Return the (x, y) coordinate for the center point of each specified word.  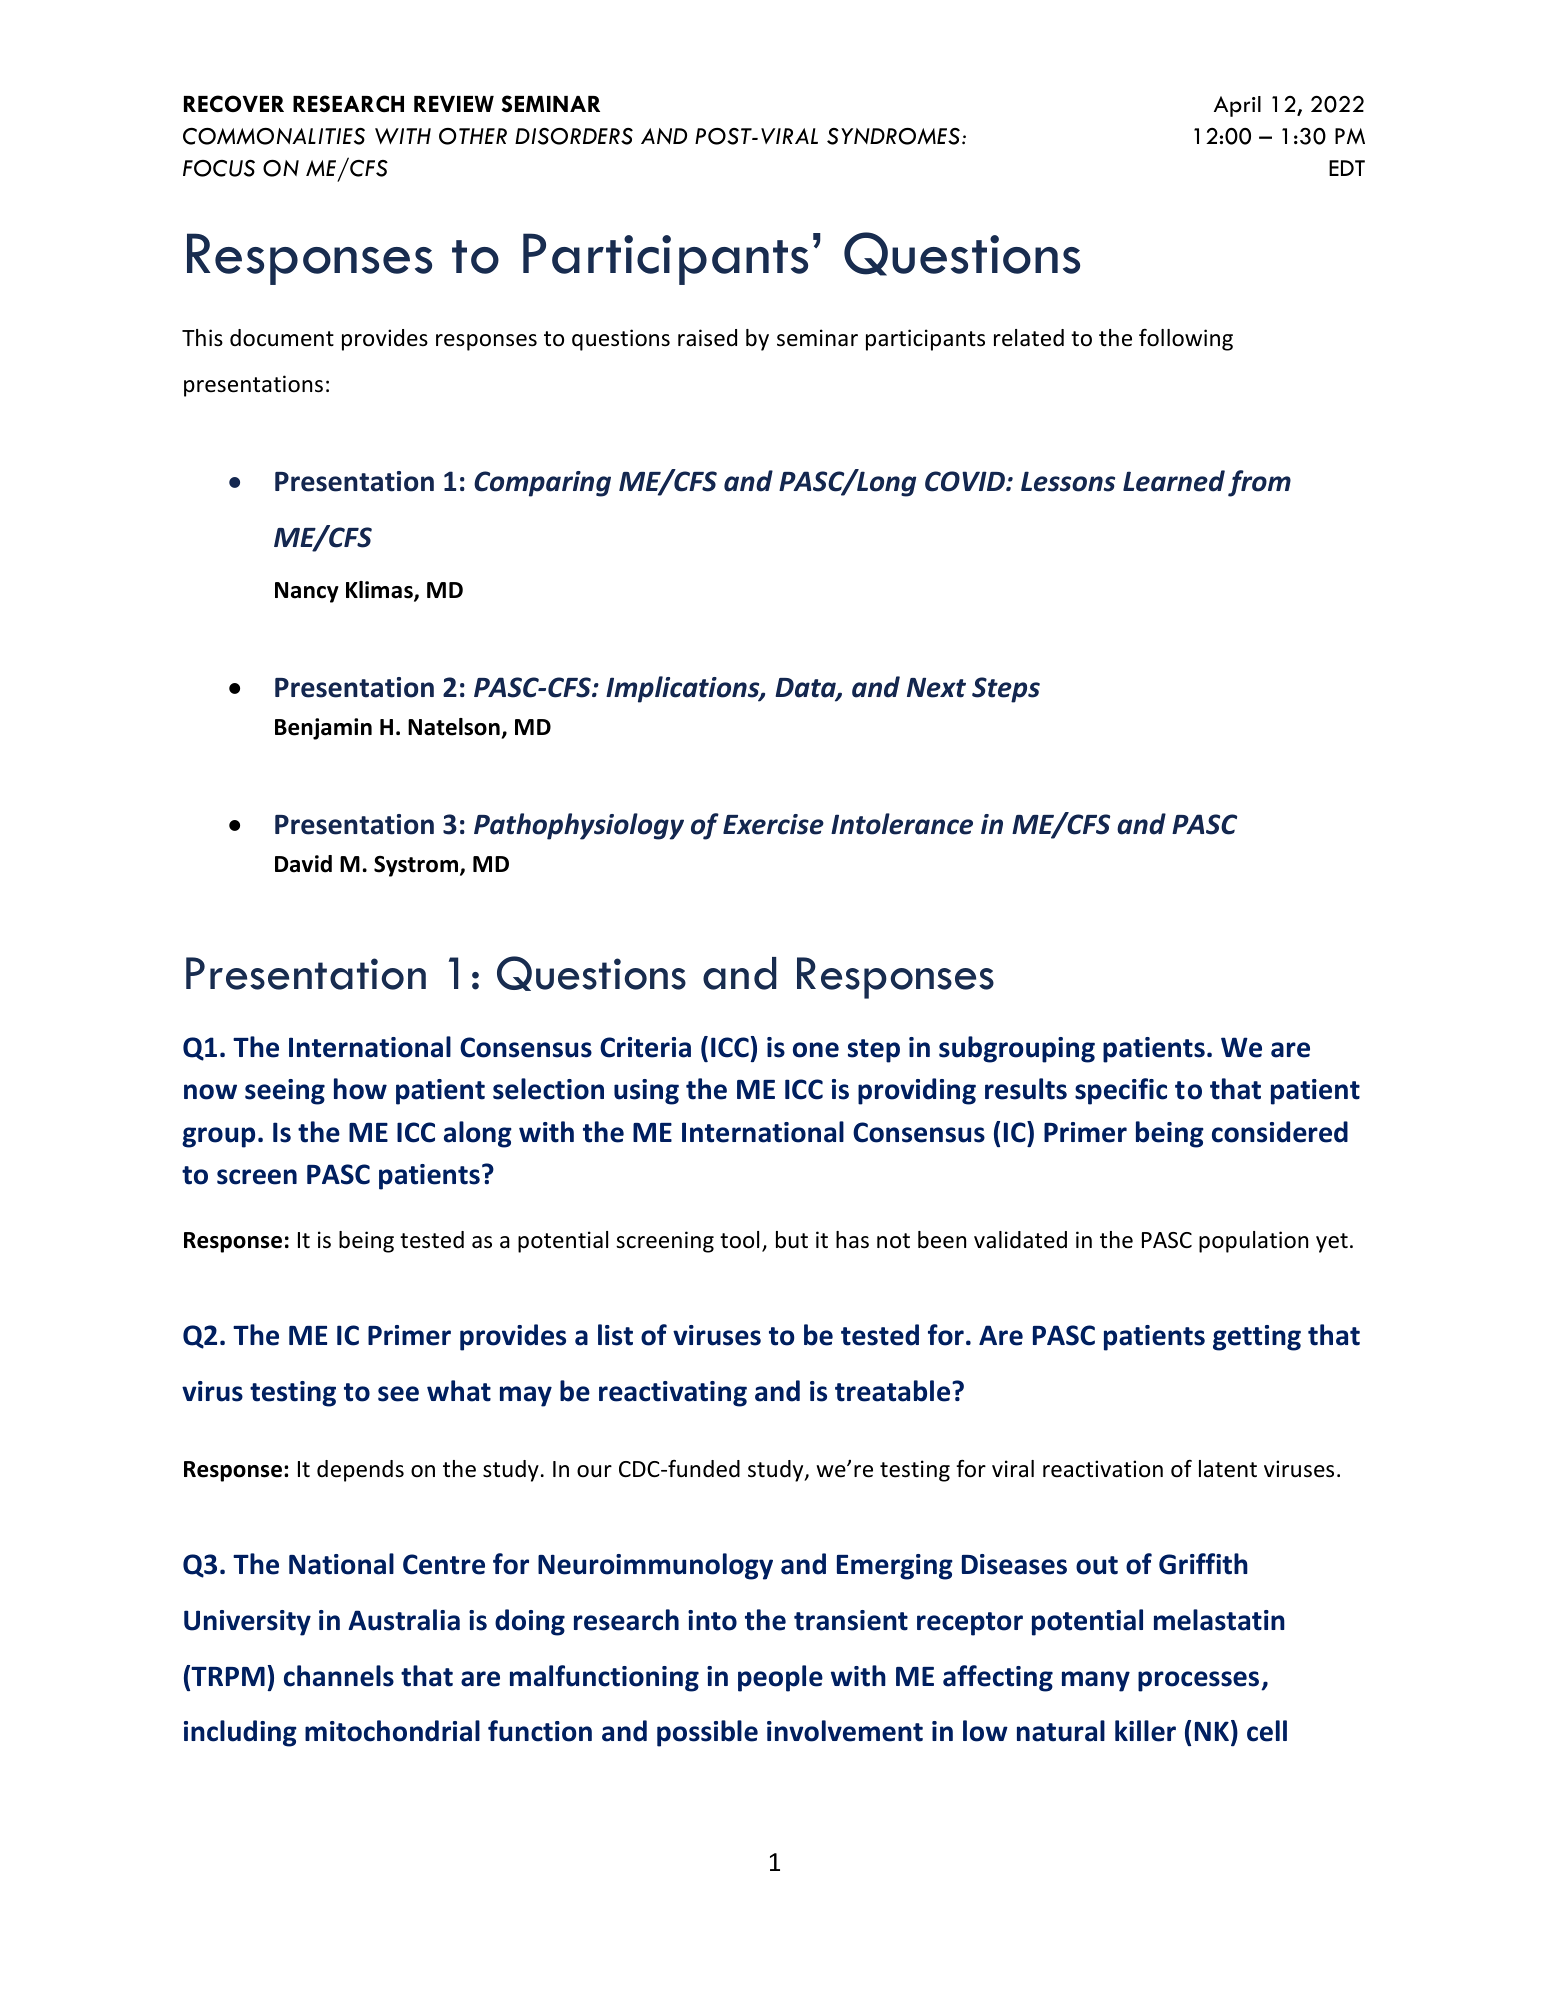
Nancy (307, 592)
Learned (1174, 481)
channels (339, 1676)
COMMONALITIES (274, 136)
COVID (966, 481)
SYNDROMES (895, 136)
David (303, 864)
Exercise (773, 824)
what (459, 1391)
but (792, 1240)
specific (1121, 1091)
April (1237, 106)
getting (1257, 1338)
